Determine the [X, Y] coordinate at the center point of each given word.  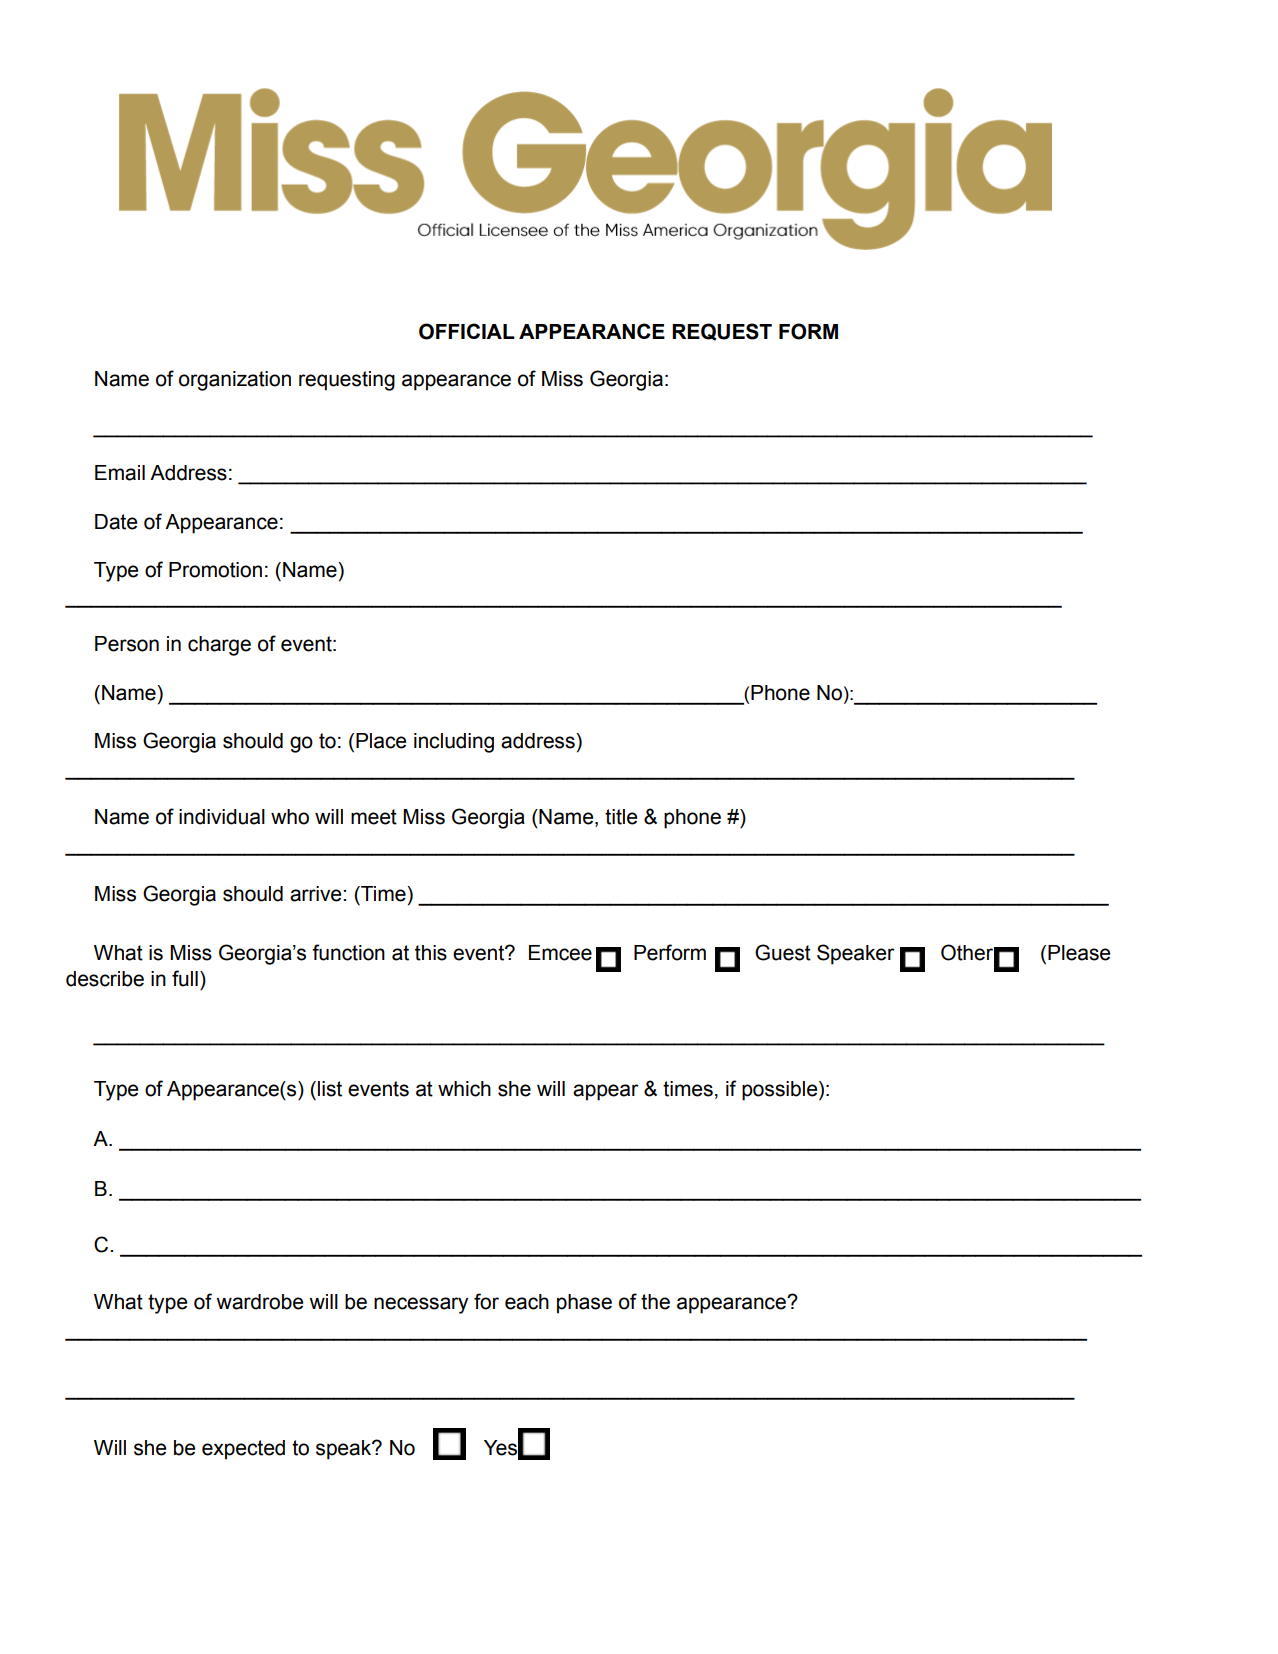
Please [1079, 953]
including [454, 743]
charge [219, 646]
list [330, 1089]
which [464, 1089]
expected [243, 1450]
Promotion [215, 570]
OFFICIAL [467, 331]
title [621, 817]
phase [584, 1304]
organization [235, 381]
